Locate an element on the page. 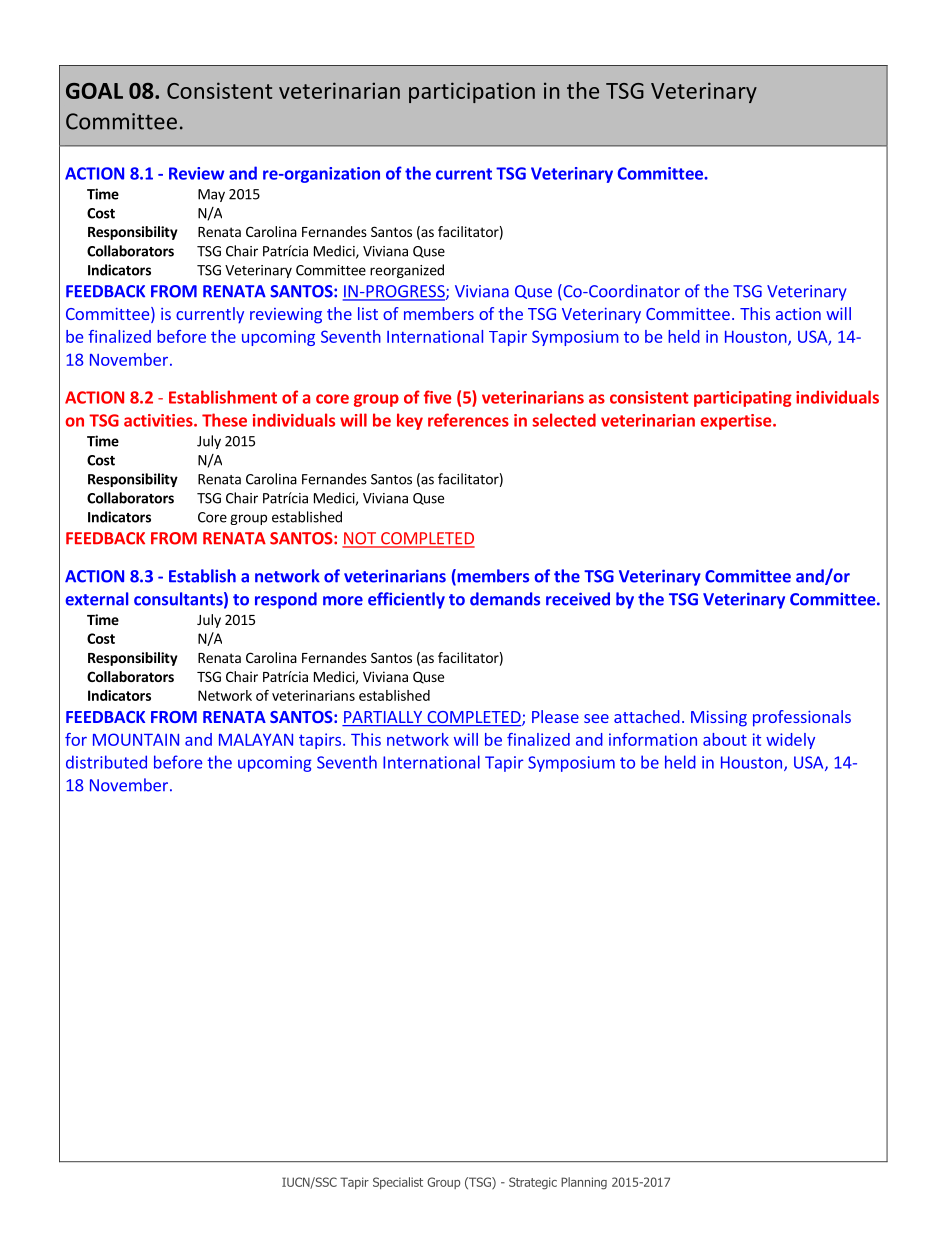 The image size is (952, 1233). participating is located at coordinates (743, 399).
